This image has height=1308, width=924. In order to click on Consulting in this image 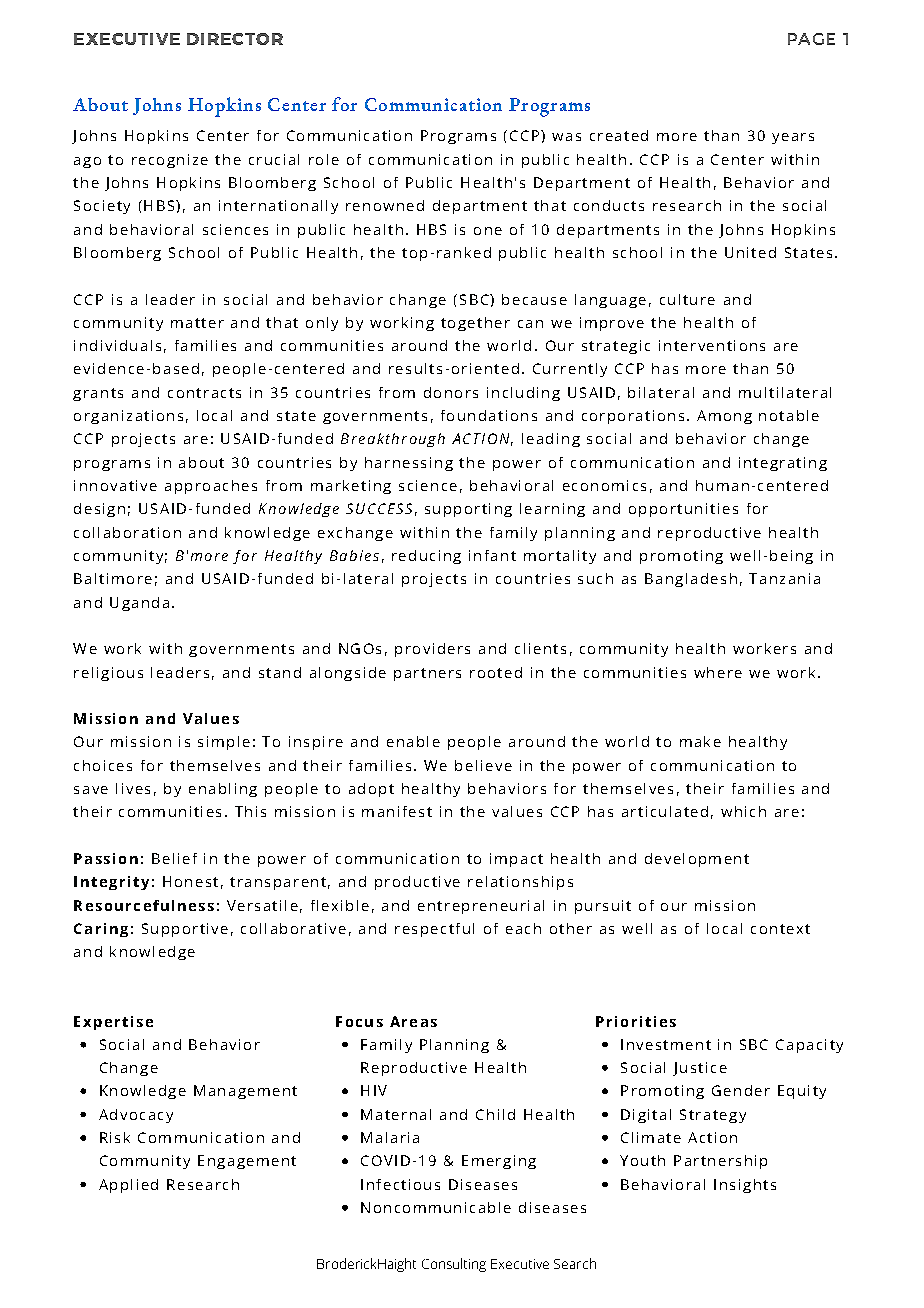, I will do `click(454, 1265)`.
